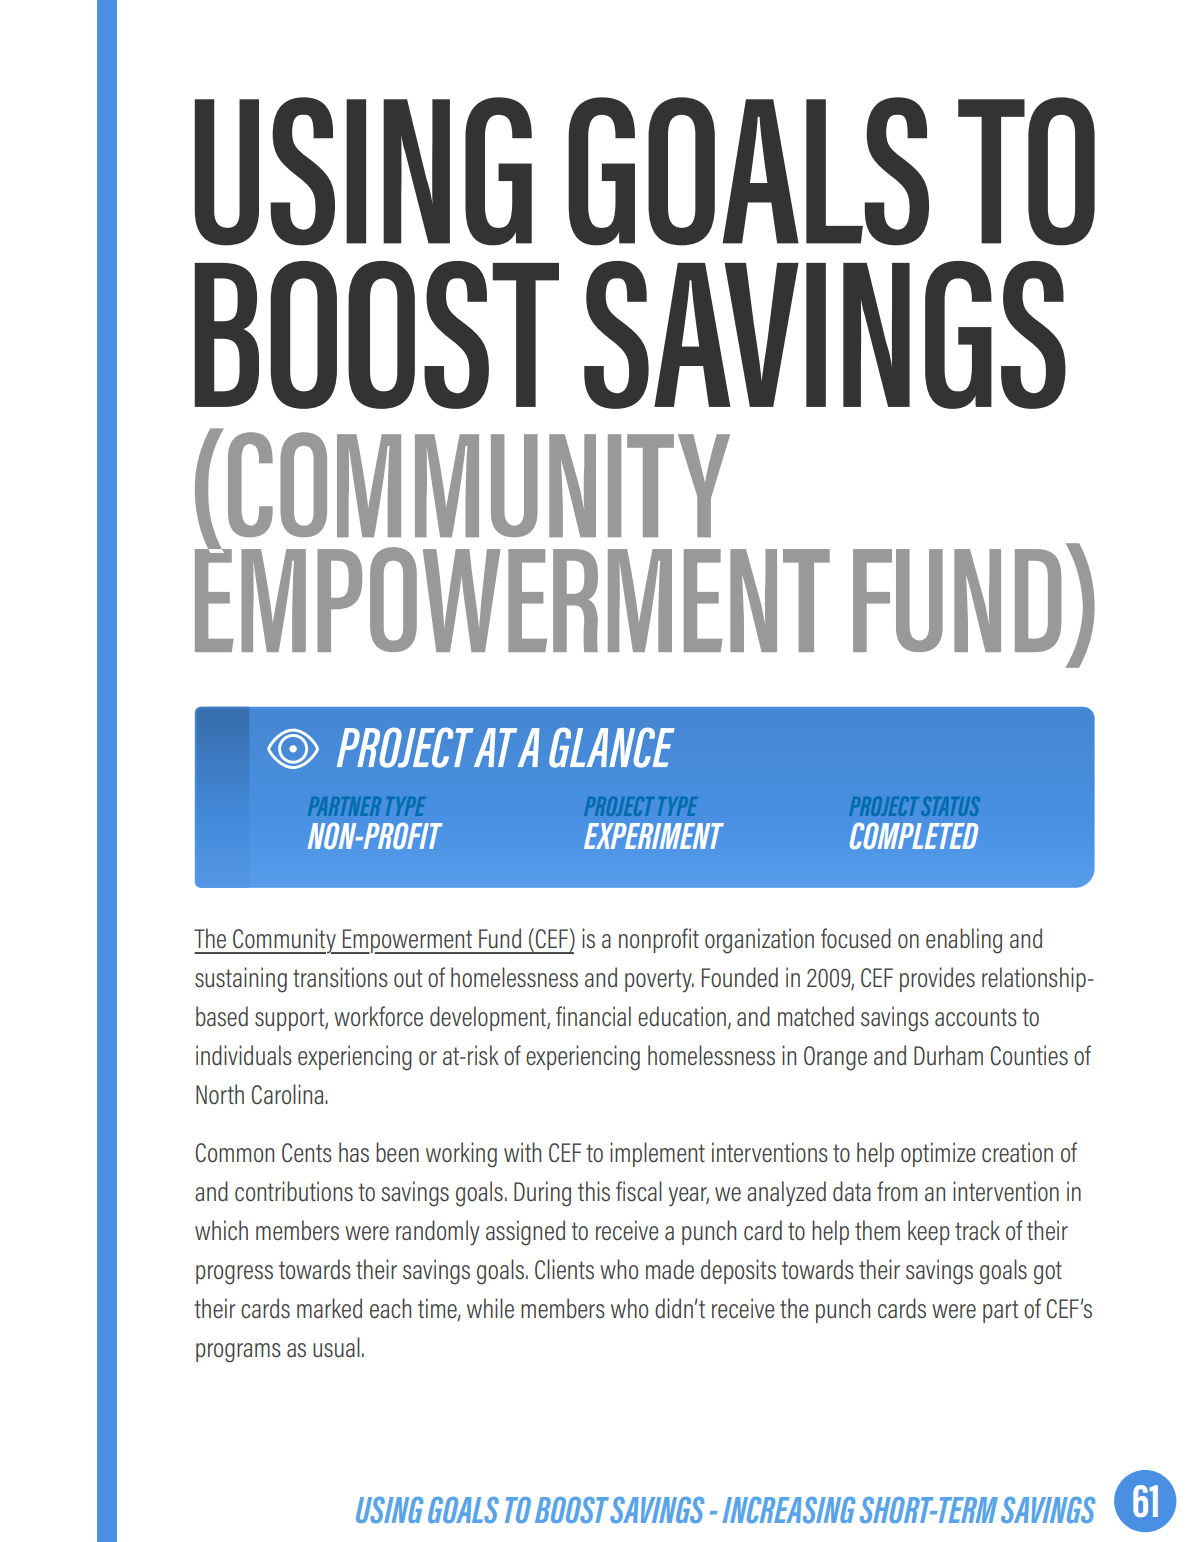 This screenshot has width=1192, height=1542. I want to click on Cents, so click(307, 1153).
